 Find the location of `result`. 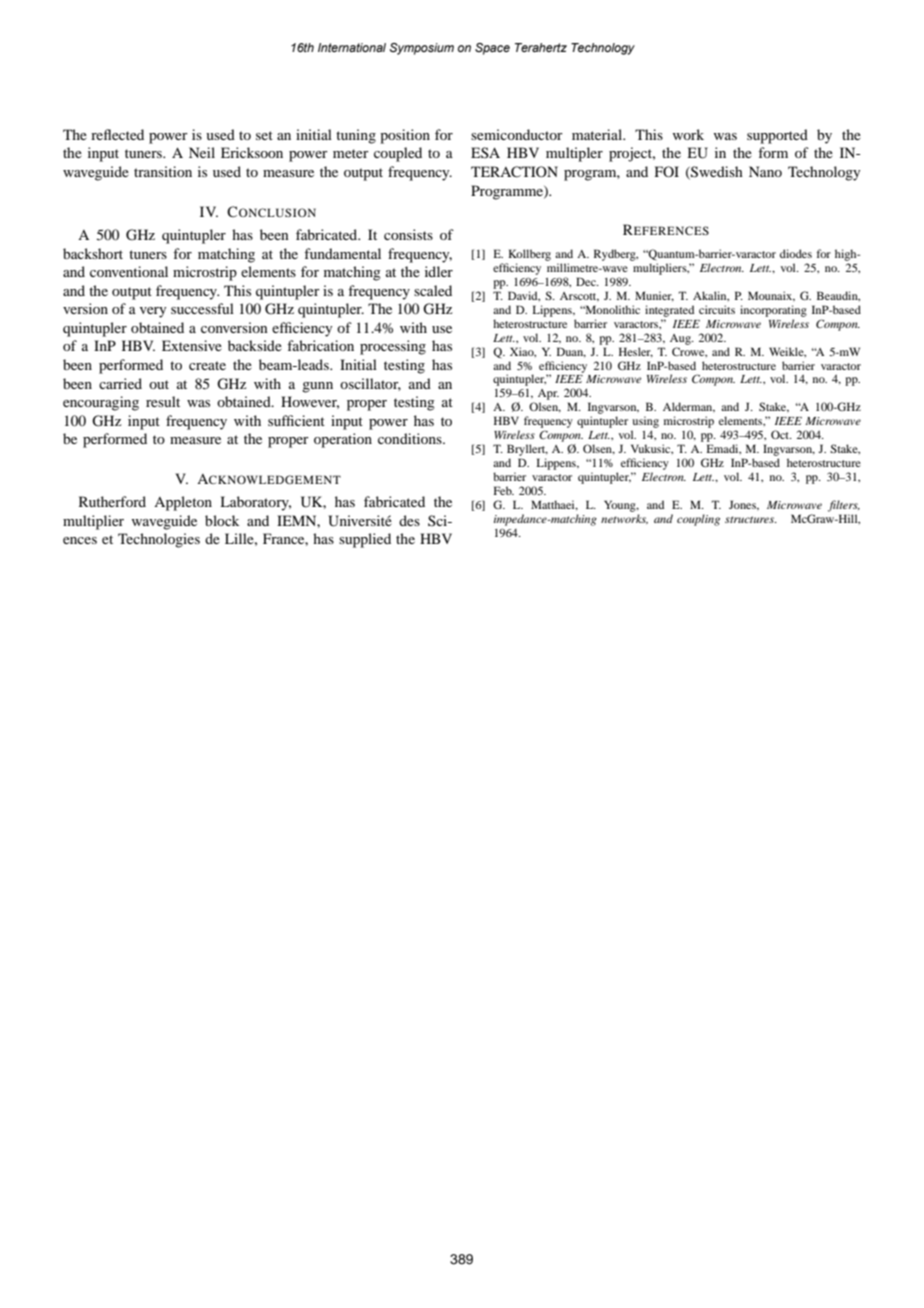

result is located at coordinates (163, 401).
